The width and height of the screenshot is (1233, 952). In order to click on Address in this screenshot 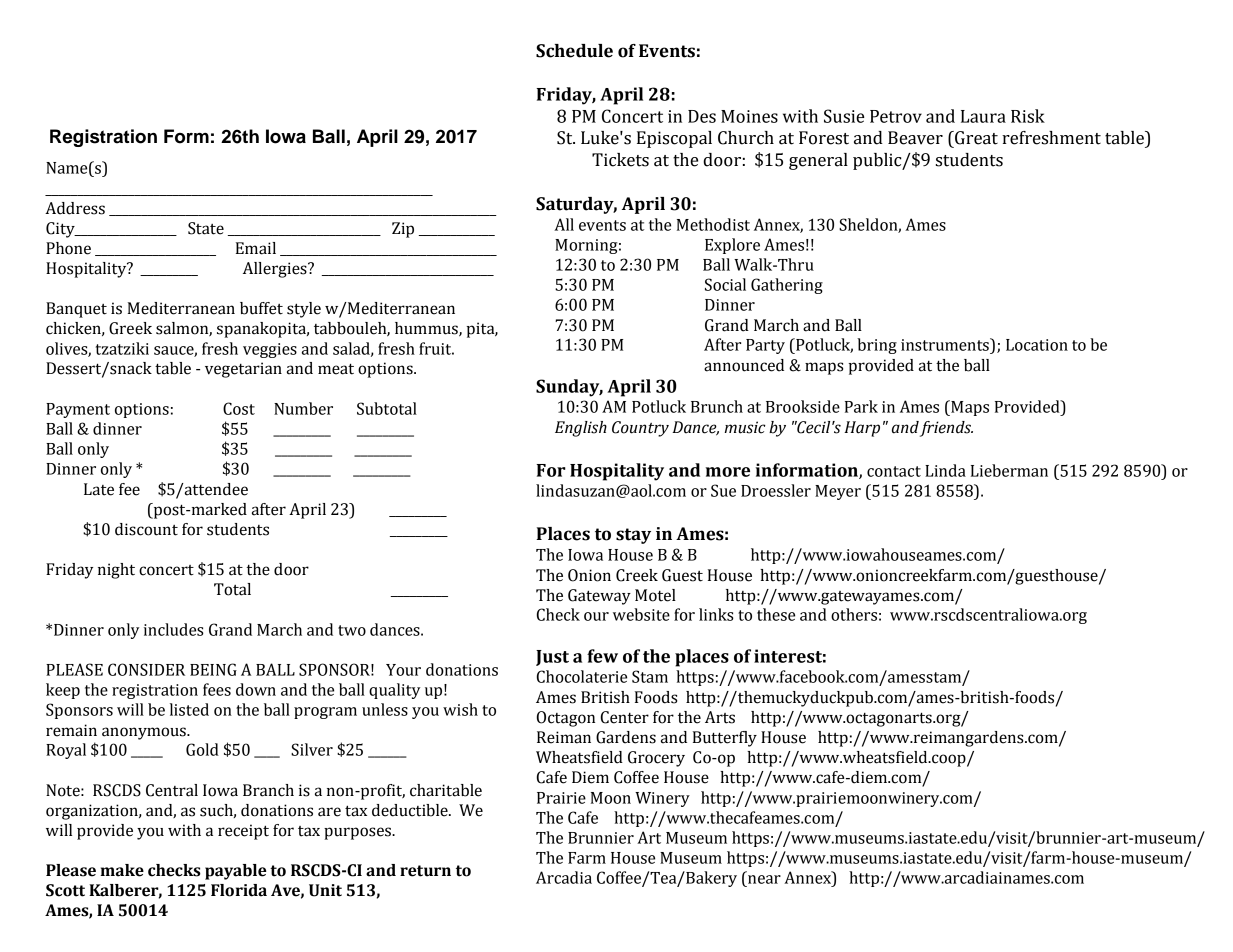, I will do `click(75, 208)`.
